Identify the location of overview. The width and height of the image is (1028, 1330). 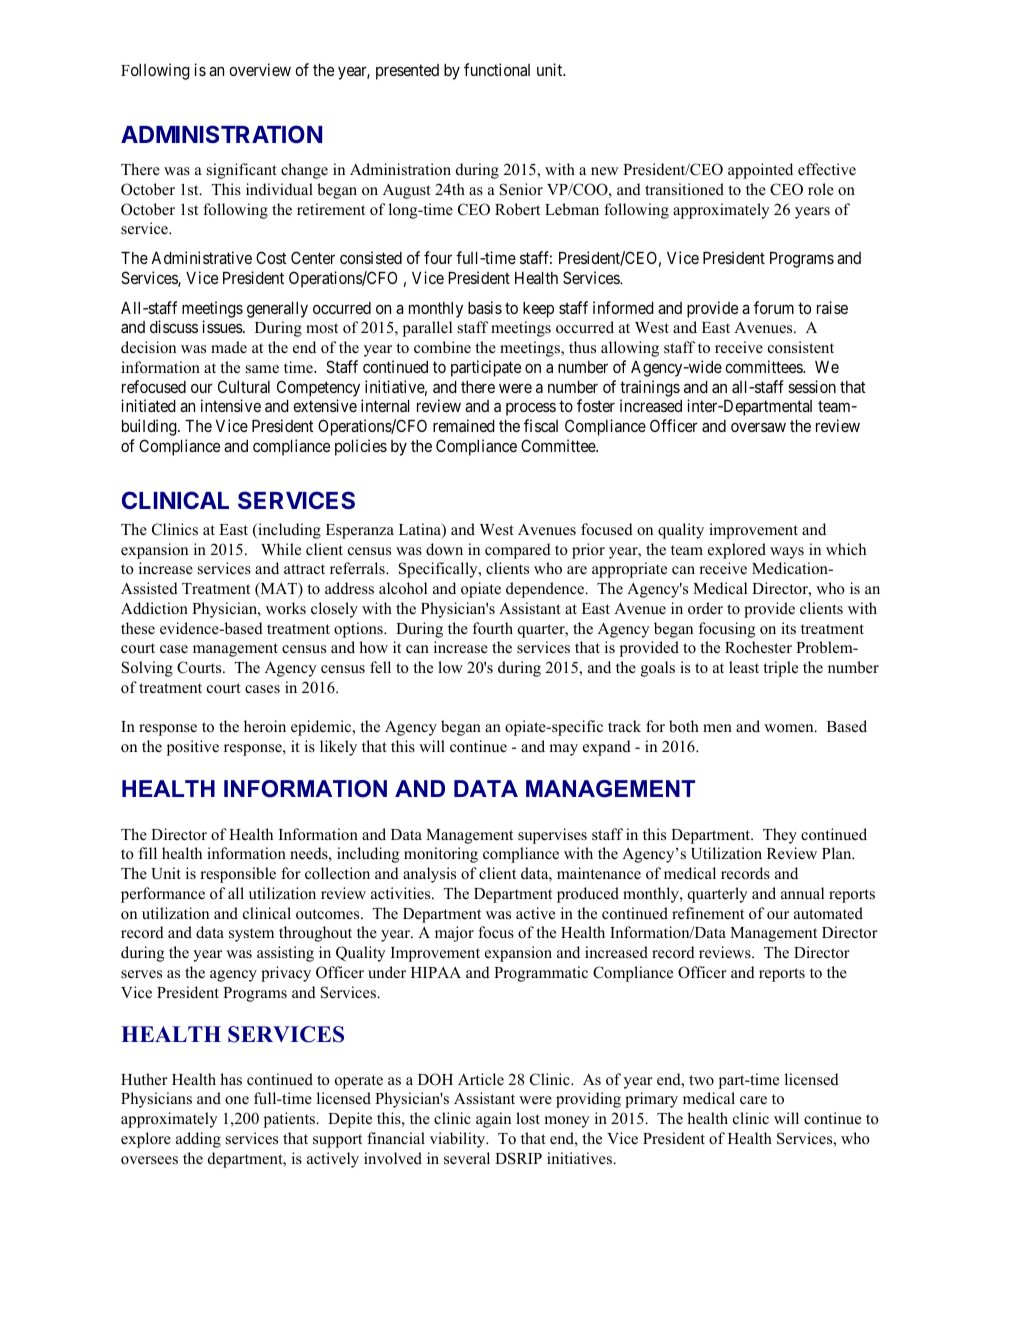
(260, 69).
